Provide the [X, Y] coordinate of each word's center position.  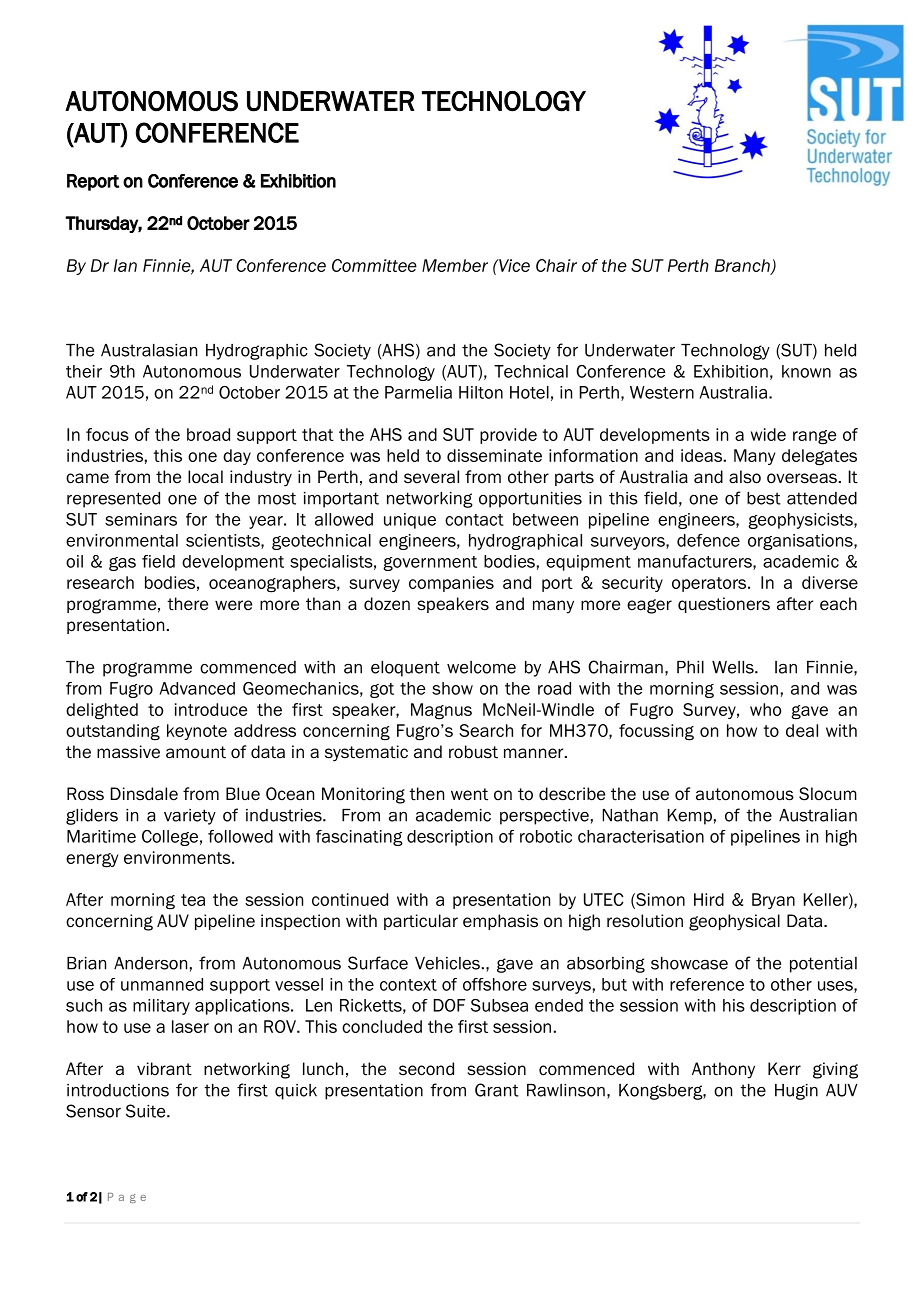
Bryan [773, 901]
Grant [497, 1090]
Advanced [197, 688]
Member [455, 265]
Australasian [149, 350]
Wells [734, 667]
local [205, 477]
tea [193, 900]
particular [421, 922]
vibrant [164, 1069]
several [431, 477]
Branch [743, 266]
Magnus [441, 711]
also [745, 477]
